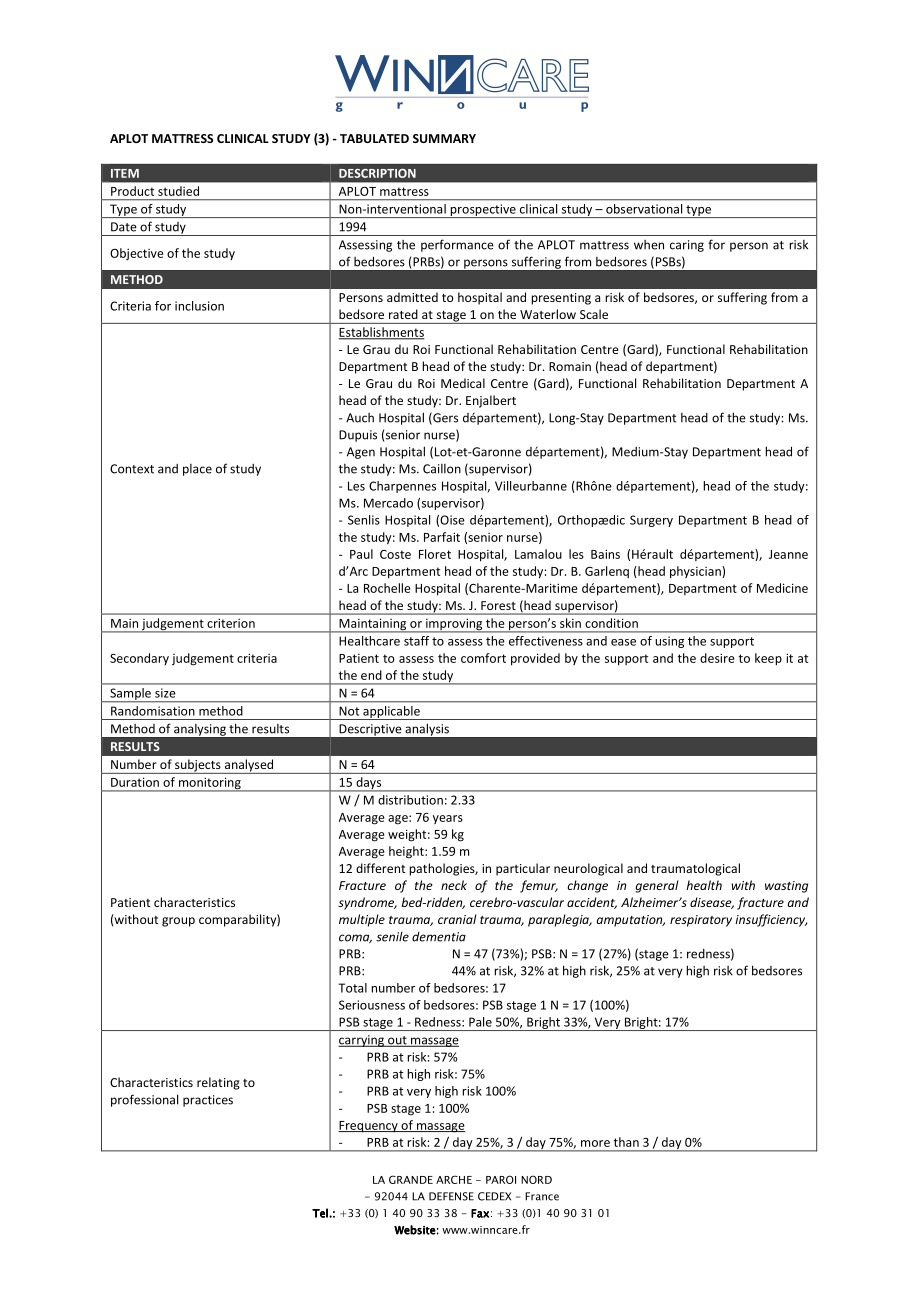  I want to click on Medical, so click(463, 383).
